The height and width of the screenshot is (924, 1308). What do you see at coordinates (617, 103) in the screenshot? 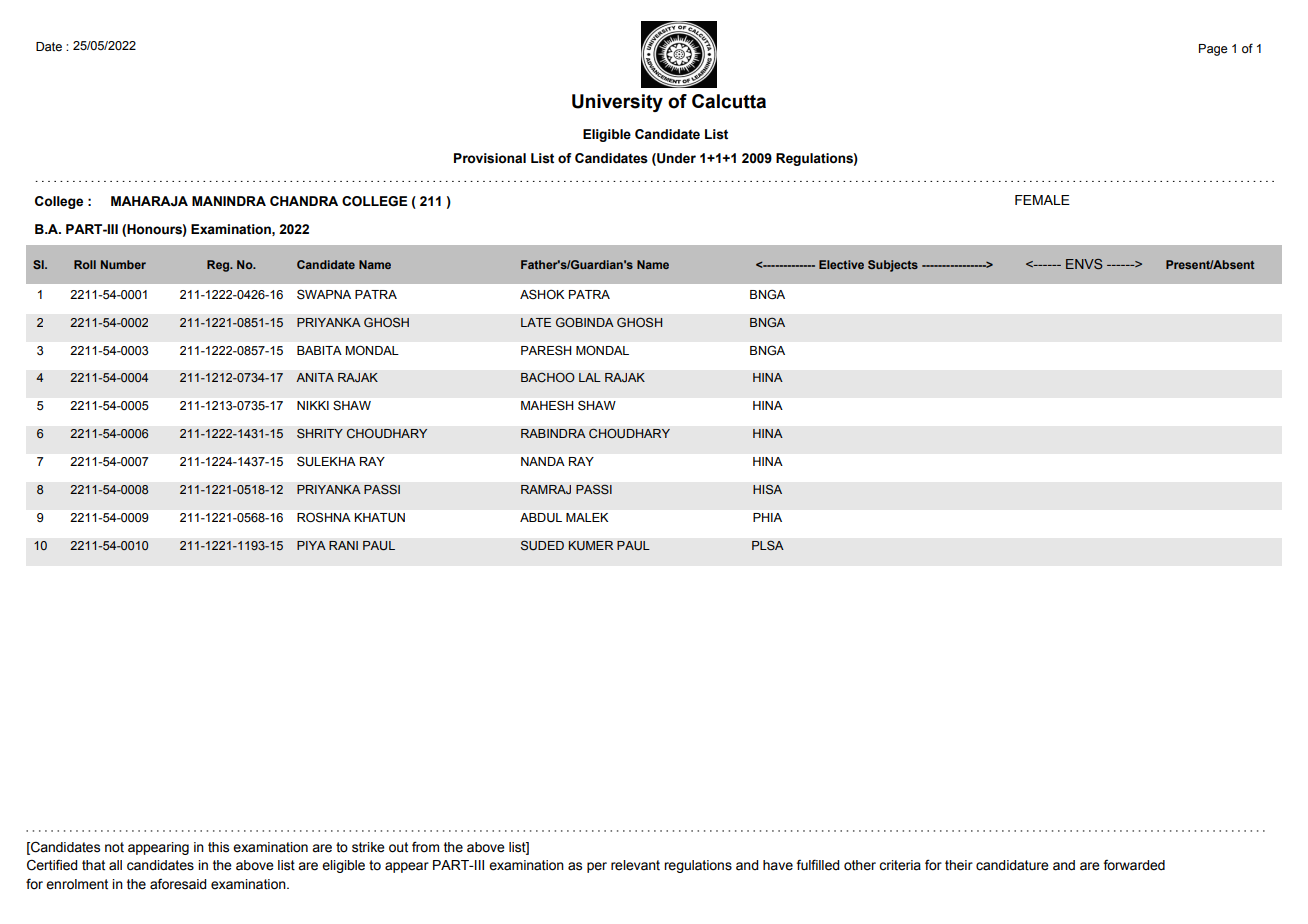
I see `University` at bounding box center [617, 103].
